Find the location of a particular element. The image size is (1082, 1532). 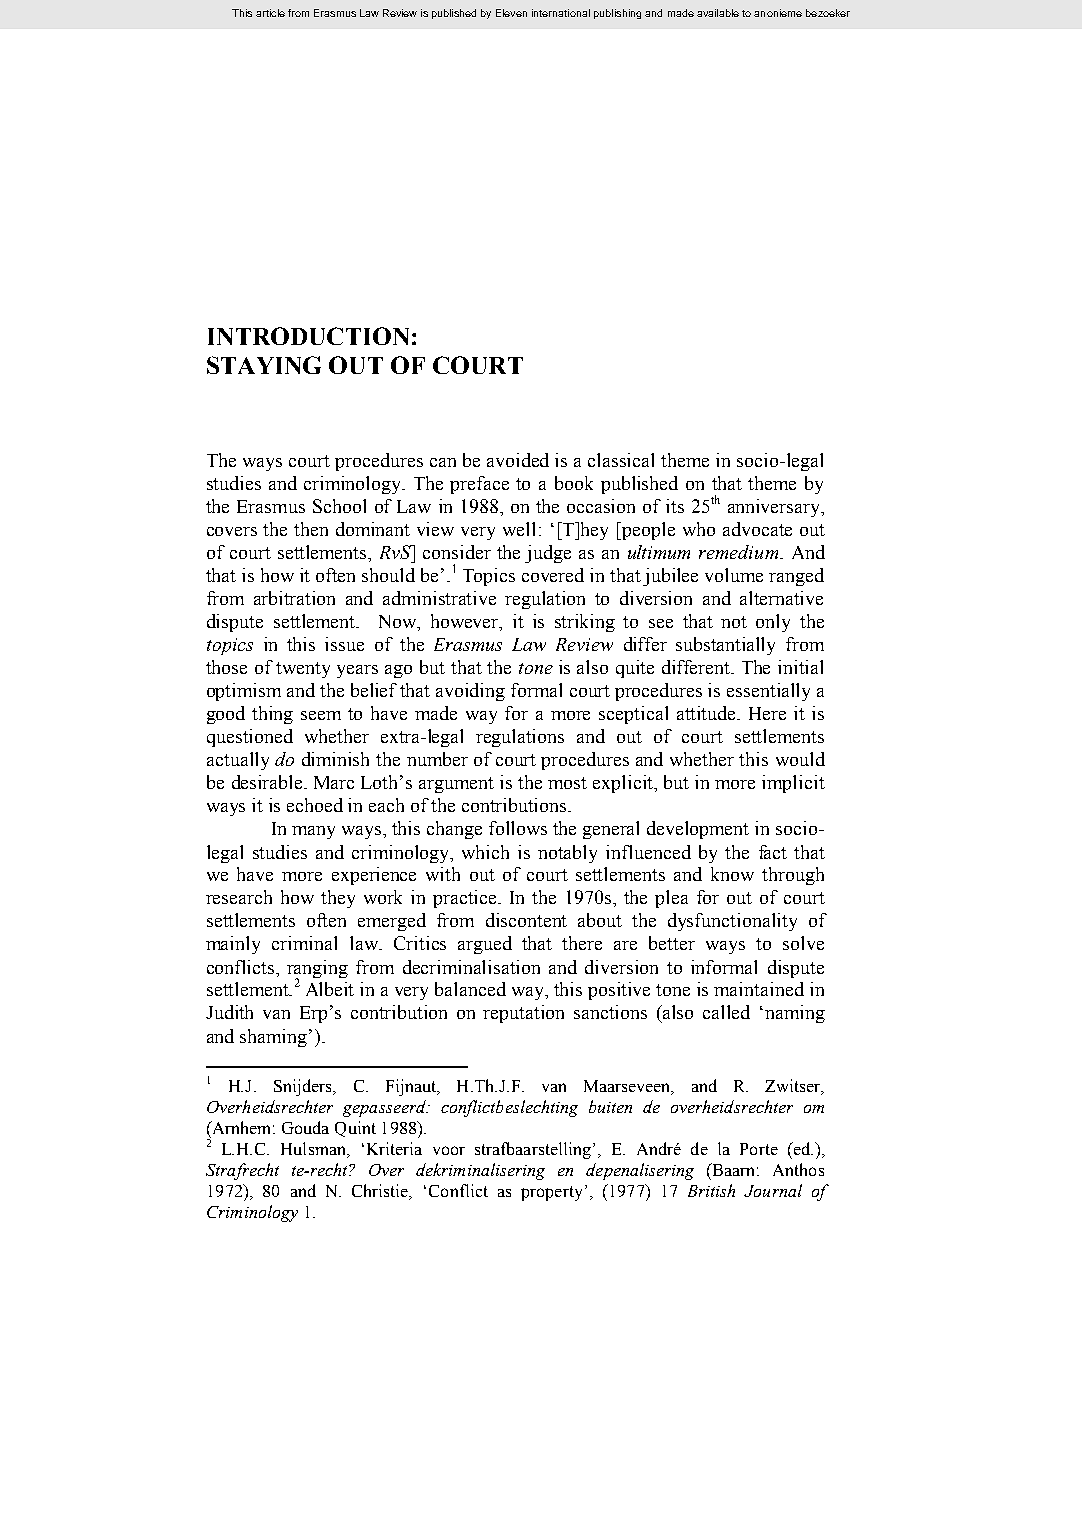

Gouda is located at coordinates (305, 1127).
